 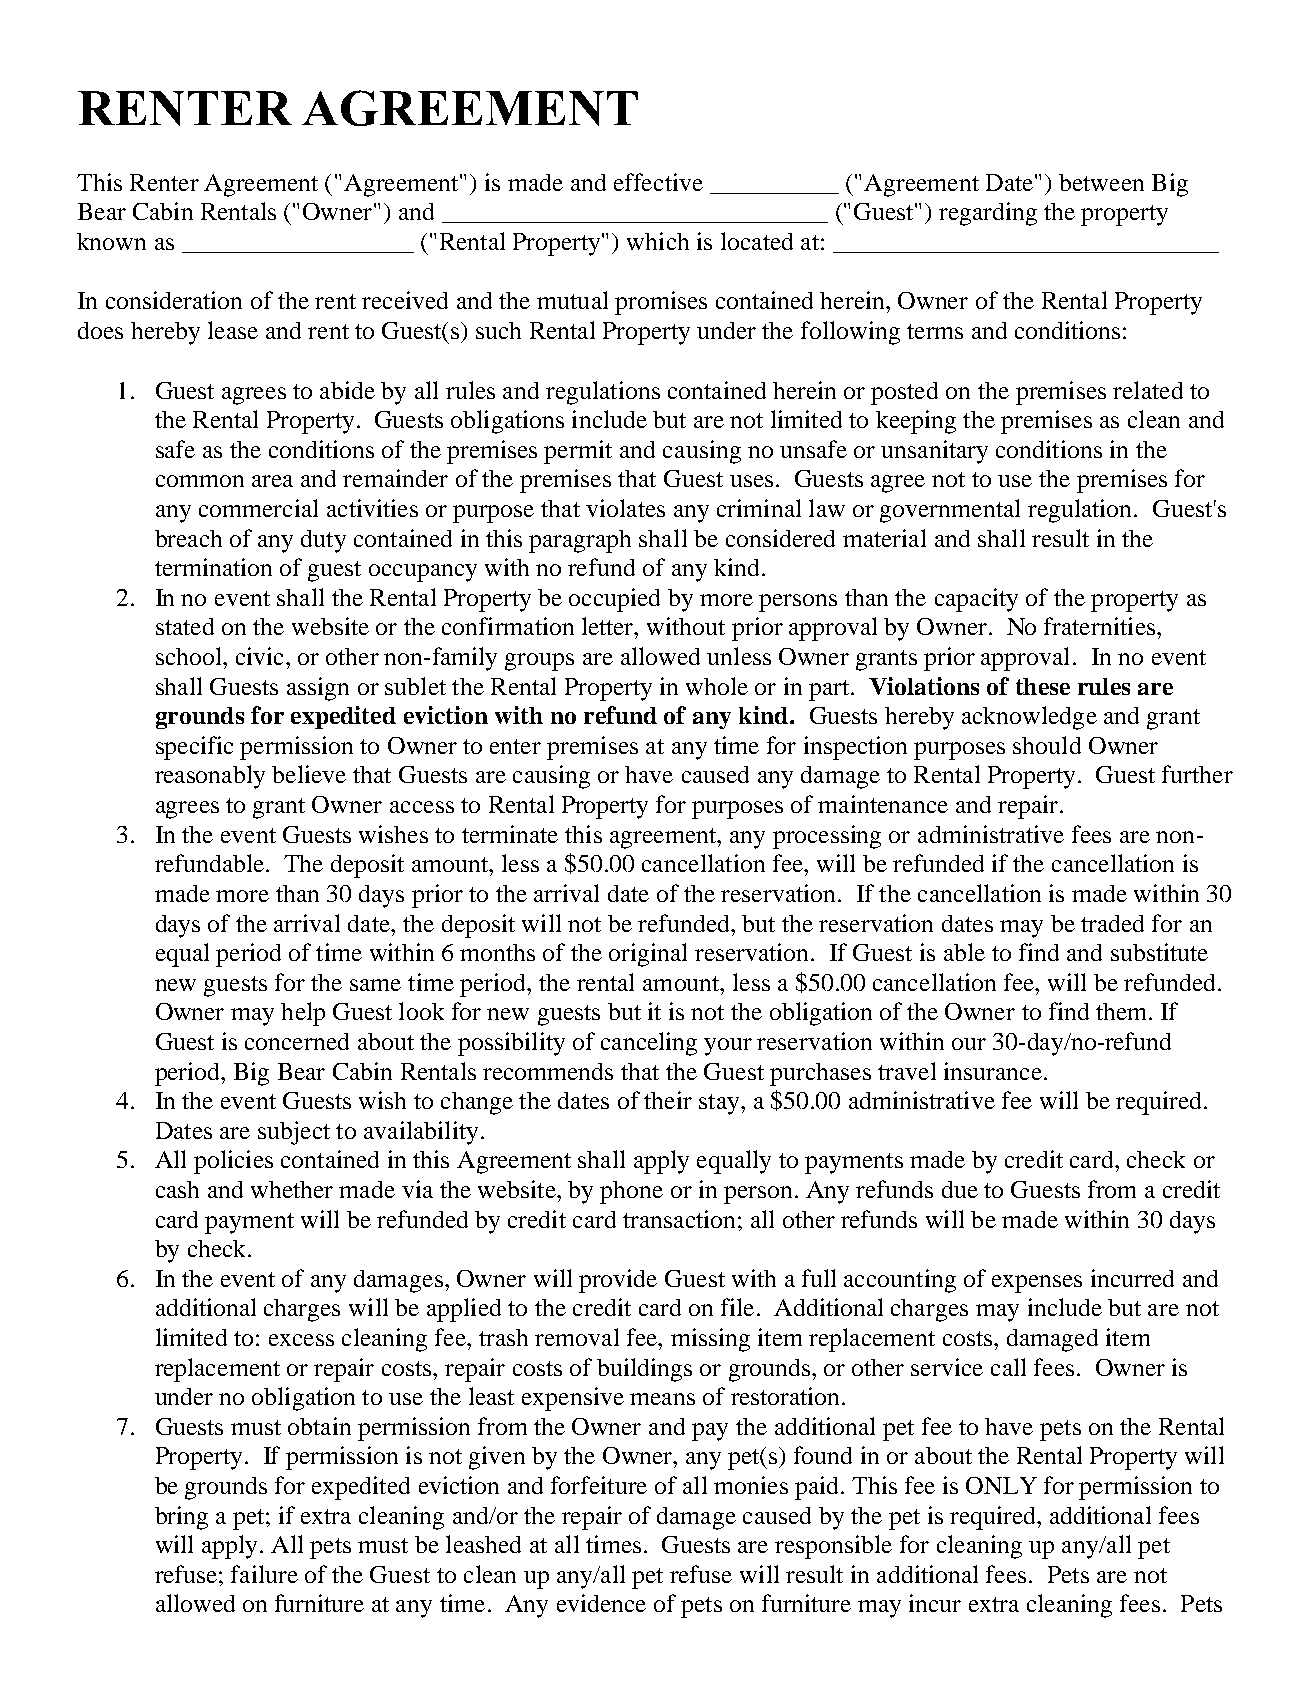 I want to click on transaction, so click(x=679, y=1219).
